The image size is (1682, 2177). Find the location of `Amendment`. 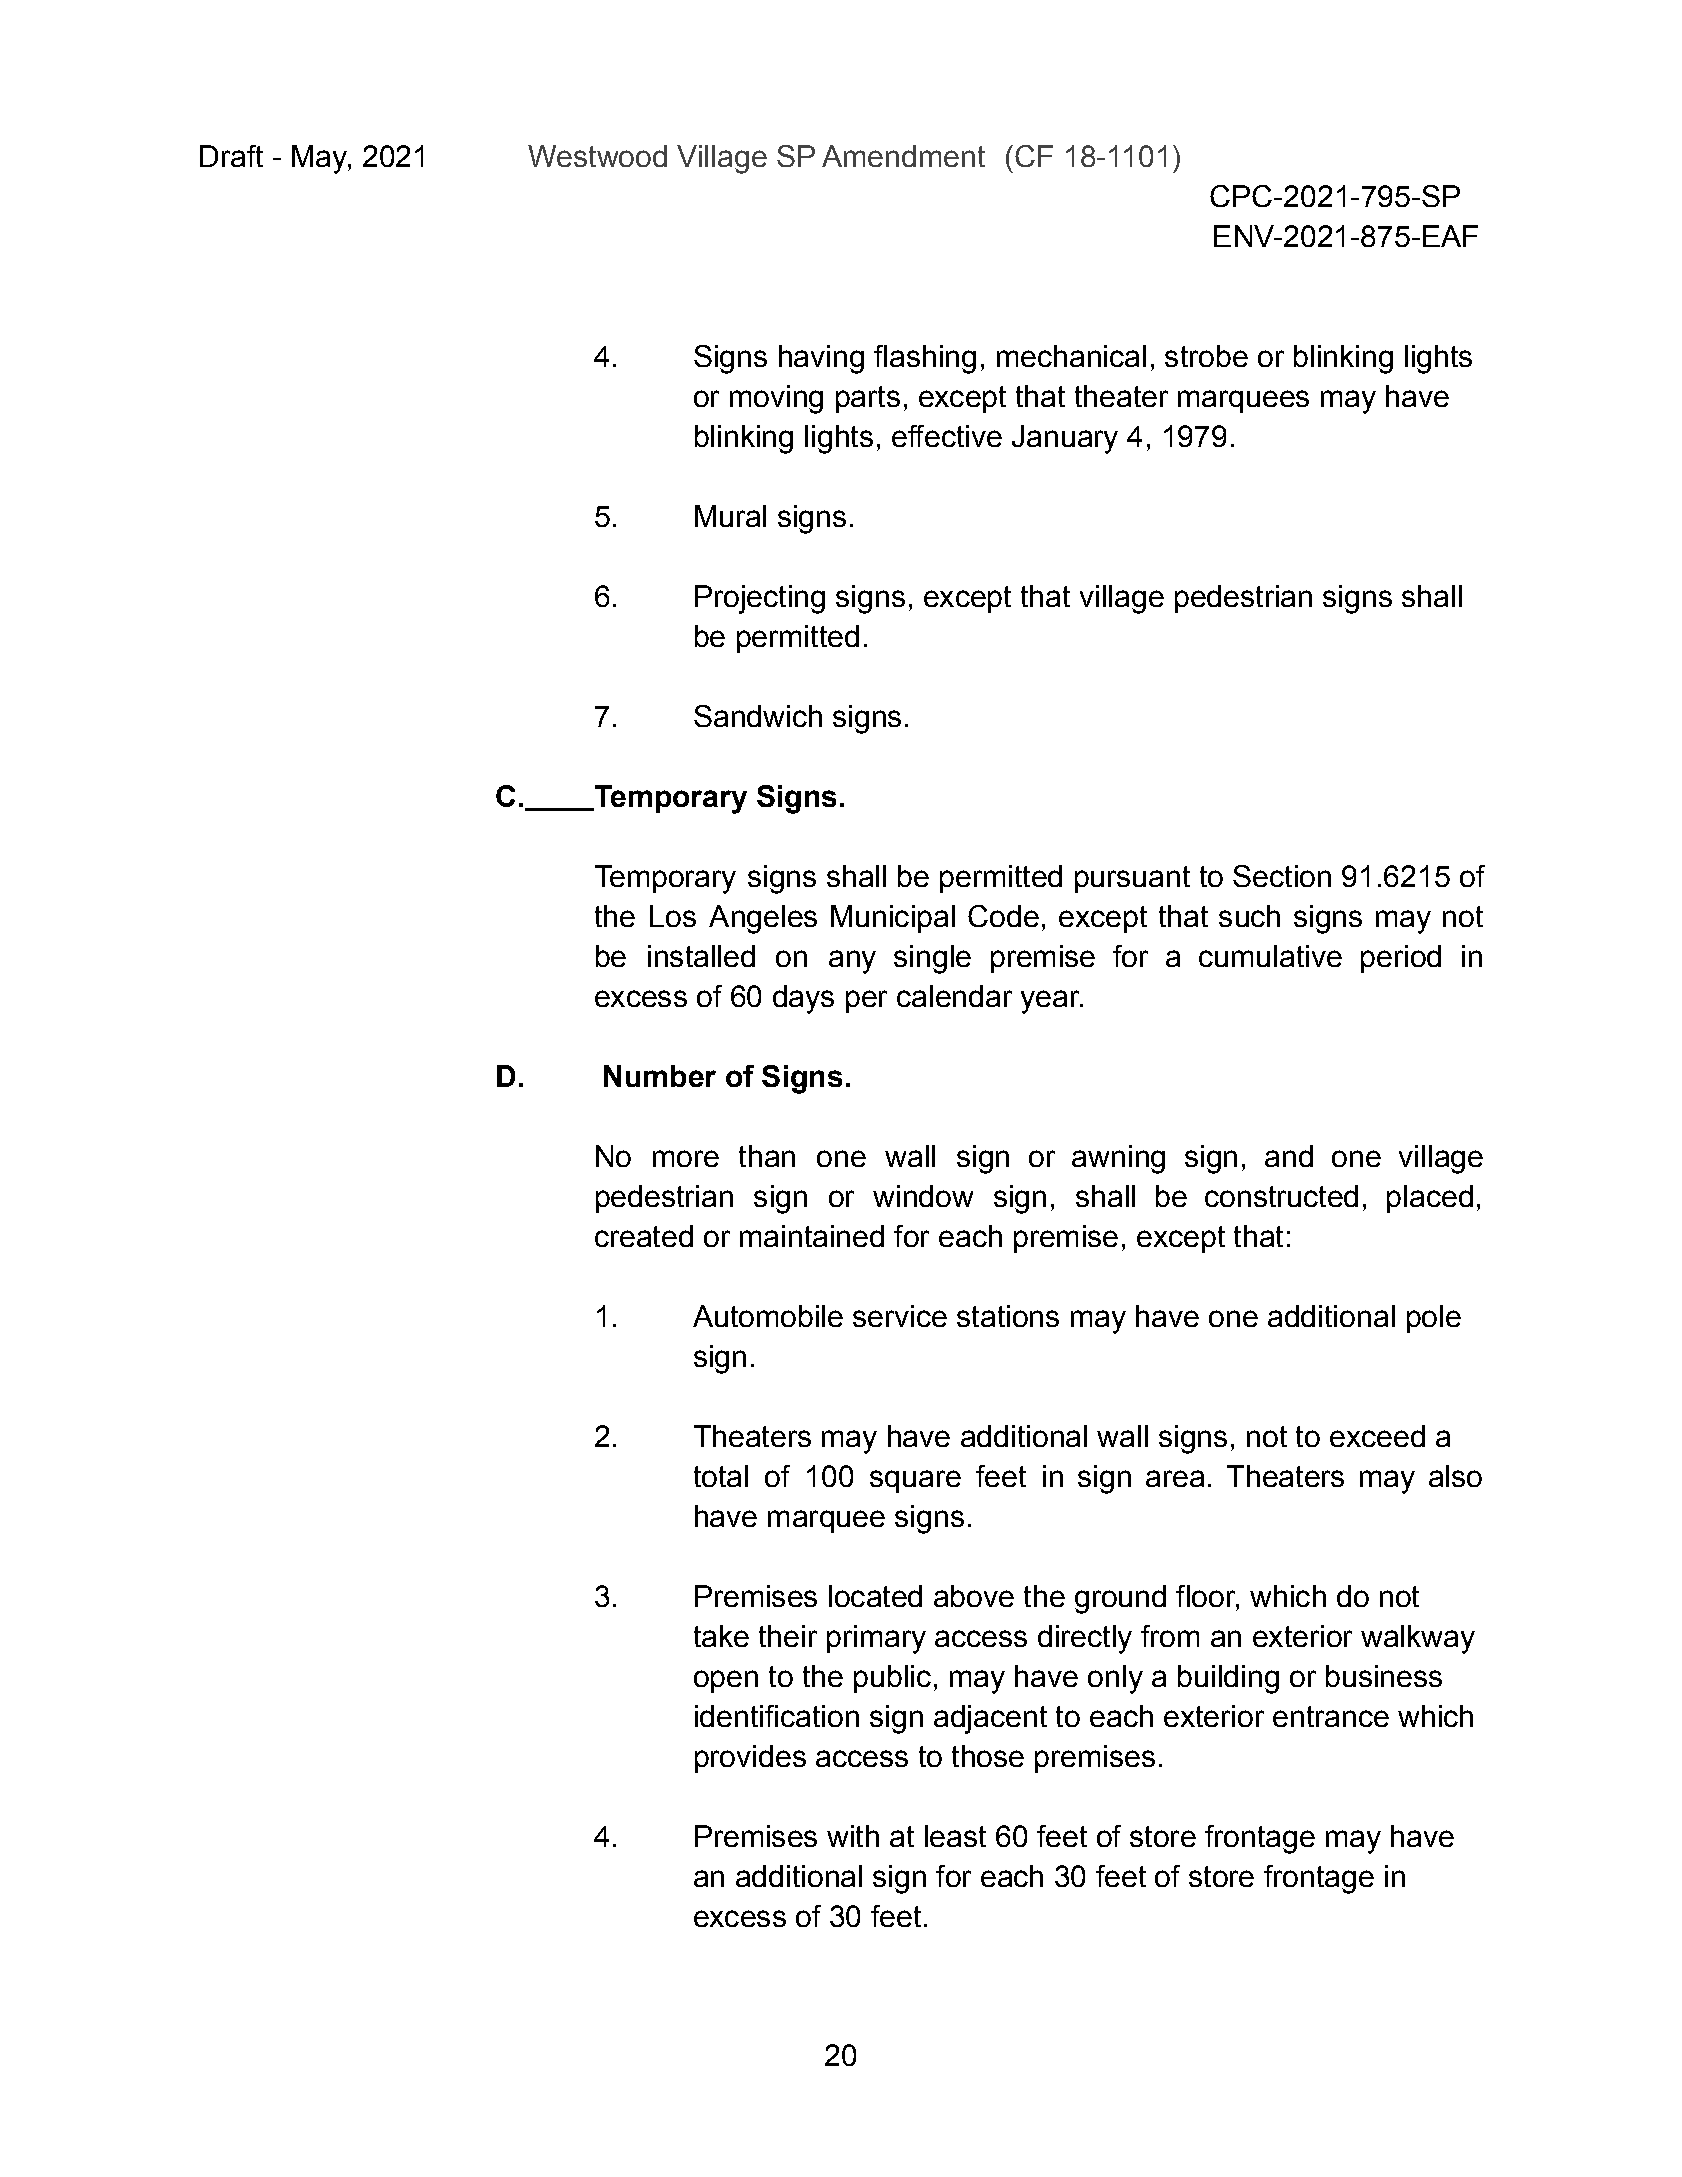

Amendment is located at coordinates (903, 156).
